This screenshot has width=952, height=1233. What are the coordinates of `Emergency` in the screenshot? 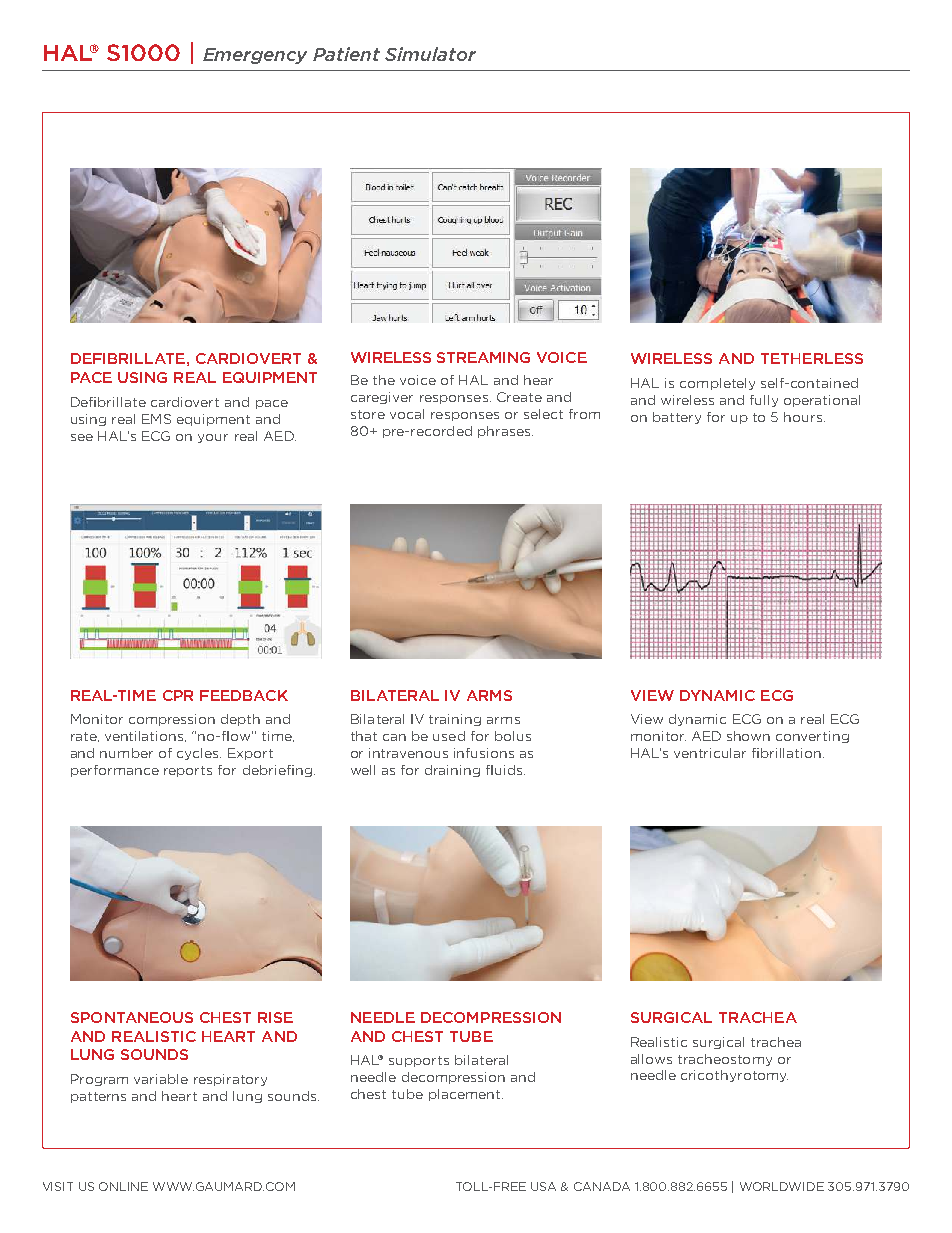 It's located at (255, 56).
